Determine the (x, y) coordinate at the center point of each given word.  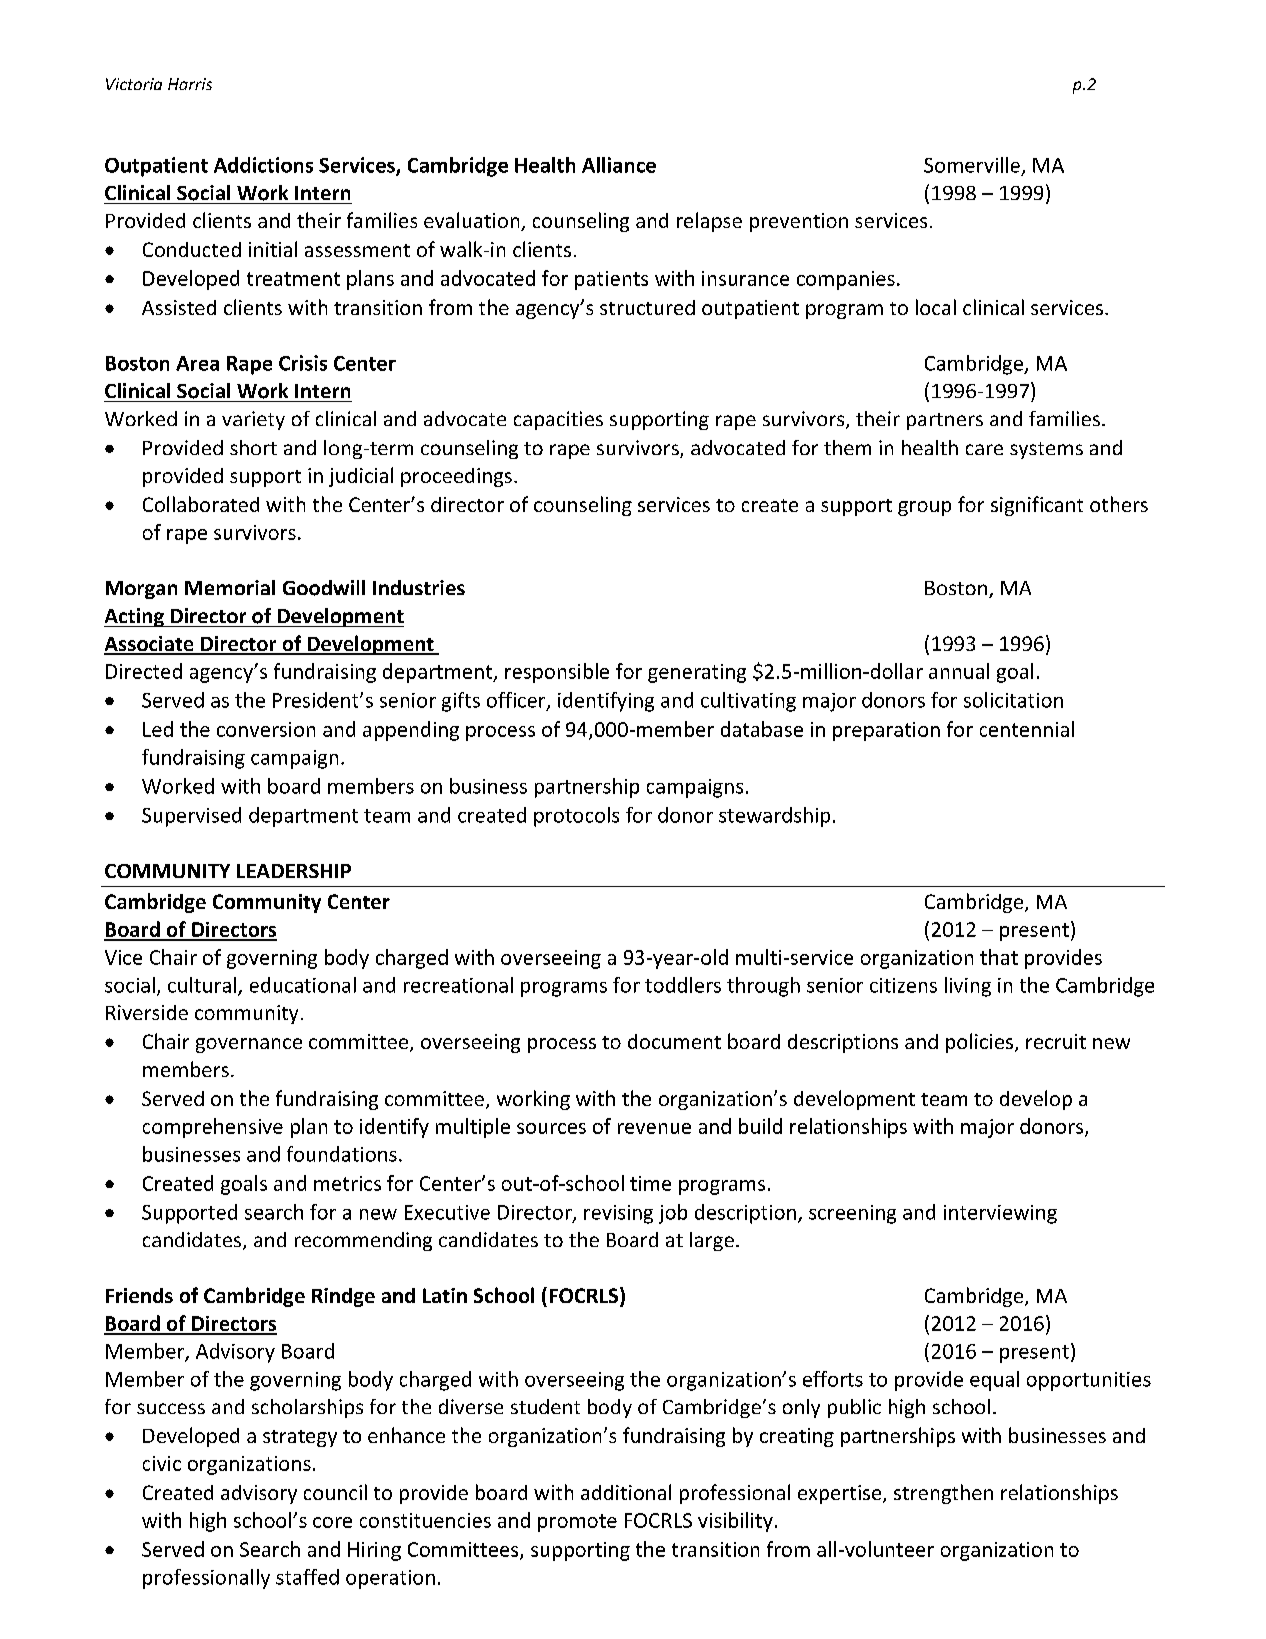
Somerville (972, 165)
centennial (1027, 729)
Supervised (191, 817)
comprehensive (213, 1128)
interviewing (1000, 1214)
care (984, 449)
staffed (307, 1577)
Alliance (619, 165)
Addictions (263, 165)
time (650, 1183)
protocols (576, 817)
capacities (558, 420)
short (253, 447)
